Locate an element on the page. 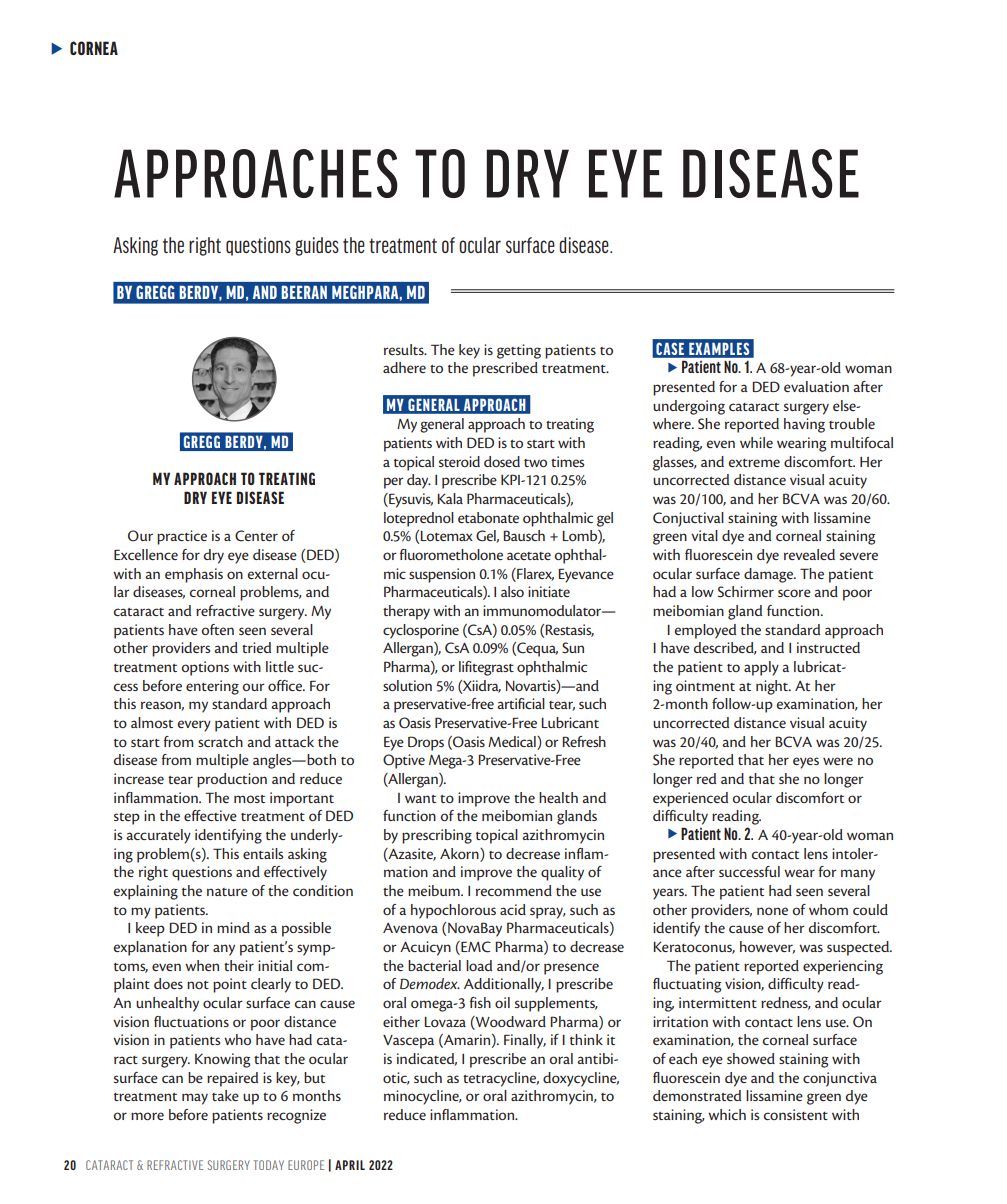 Image resolution: width=1007 pixels, height=1204 pixels. tetracycline is located at coordinates (501, 1079).
